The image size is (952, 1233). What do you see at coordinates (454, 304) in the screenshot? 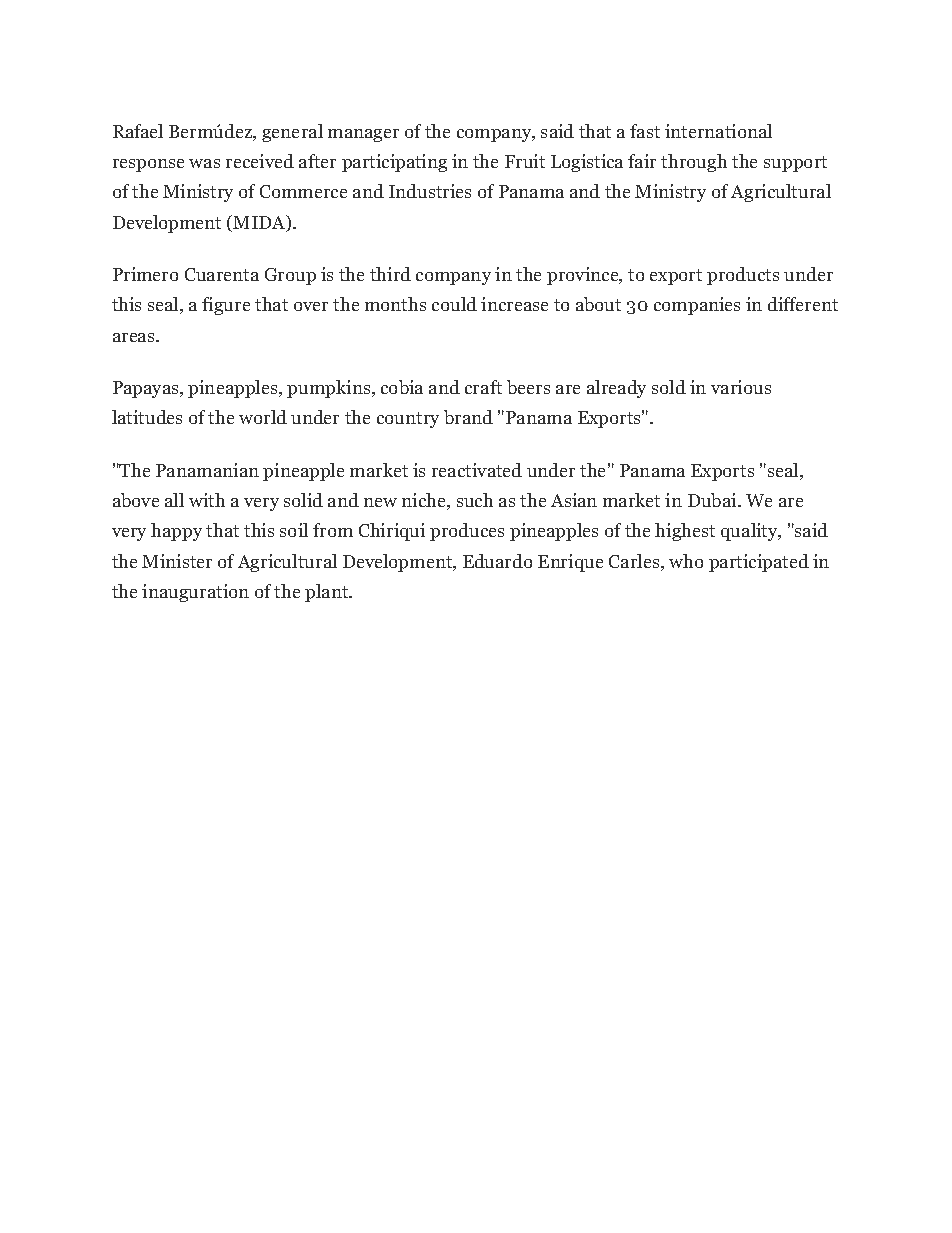
I see `could` at bounding box center [454, 304].
